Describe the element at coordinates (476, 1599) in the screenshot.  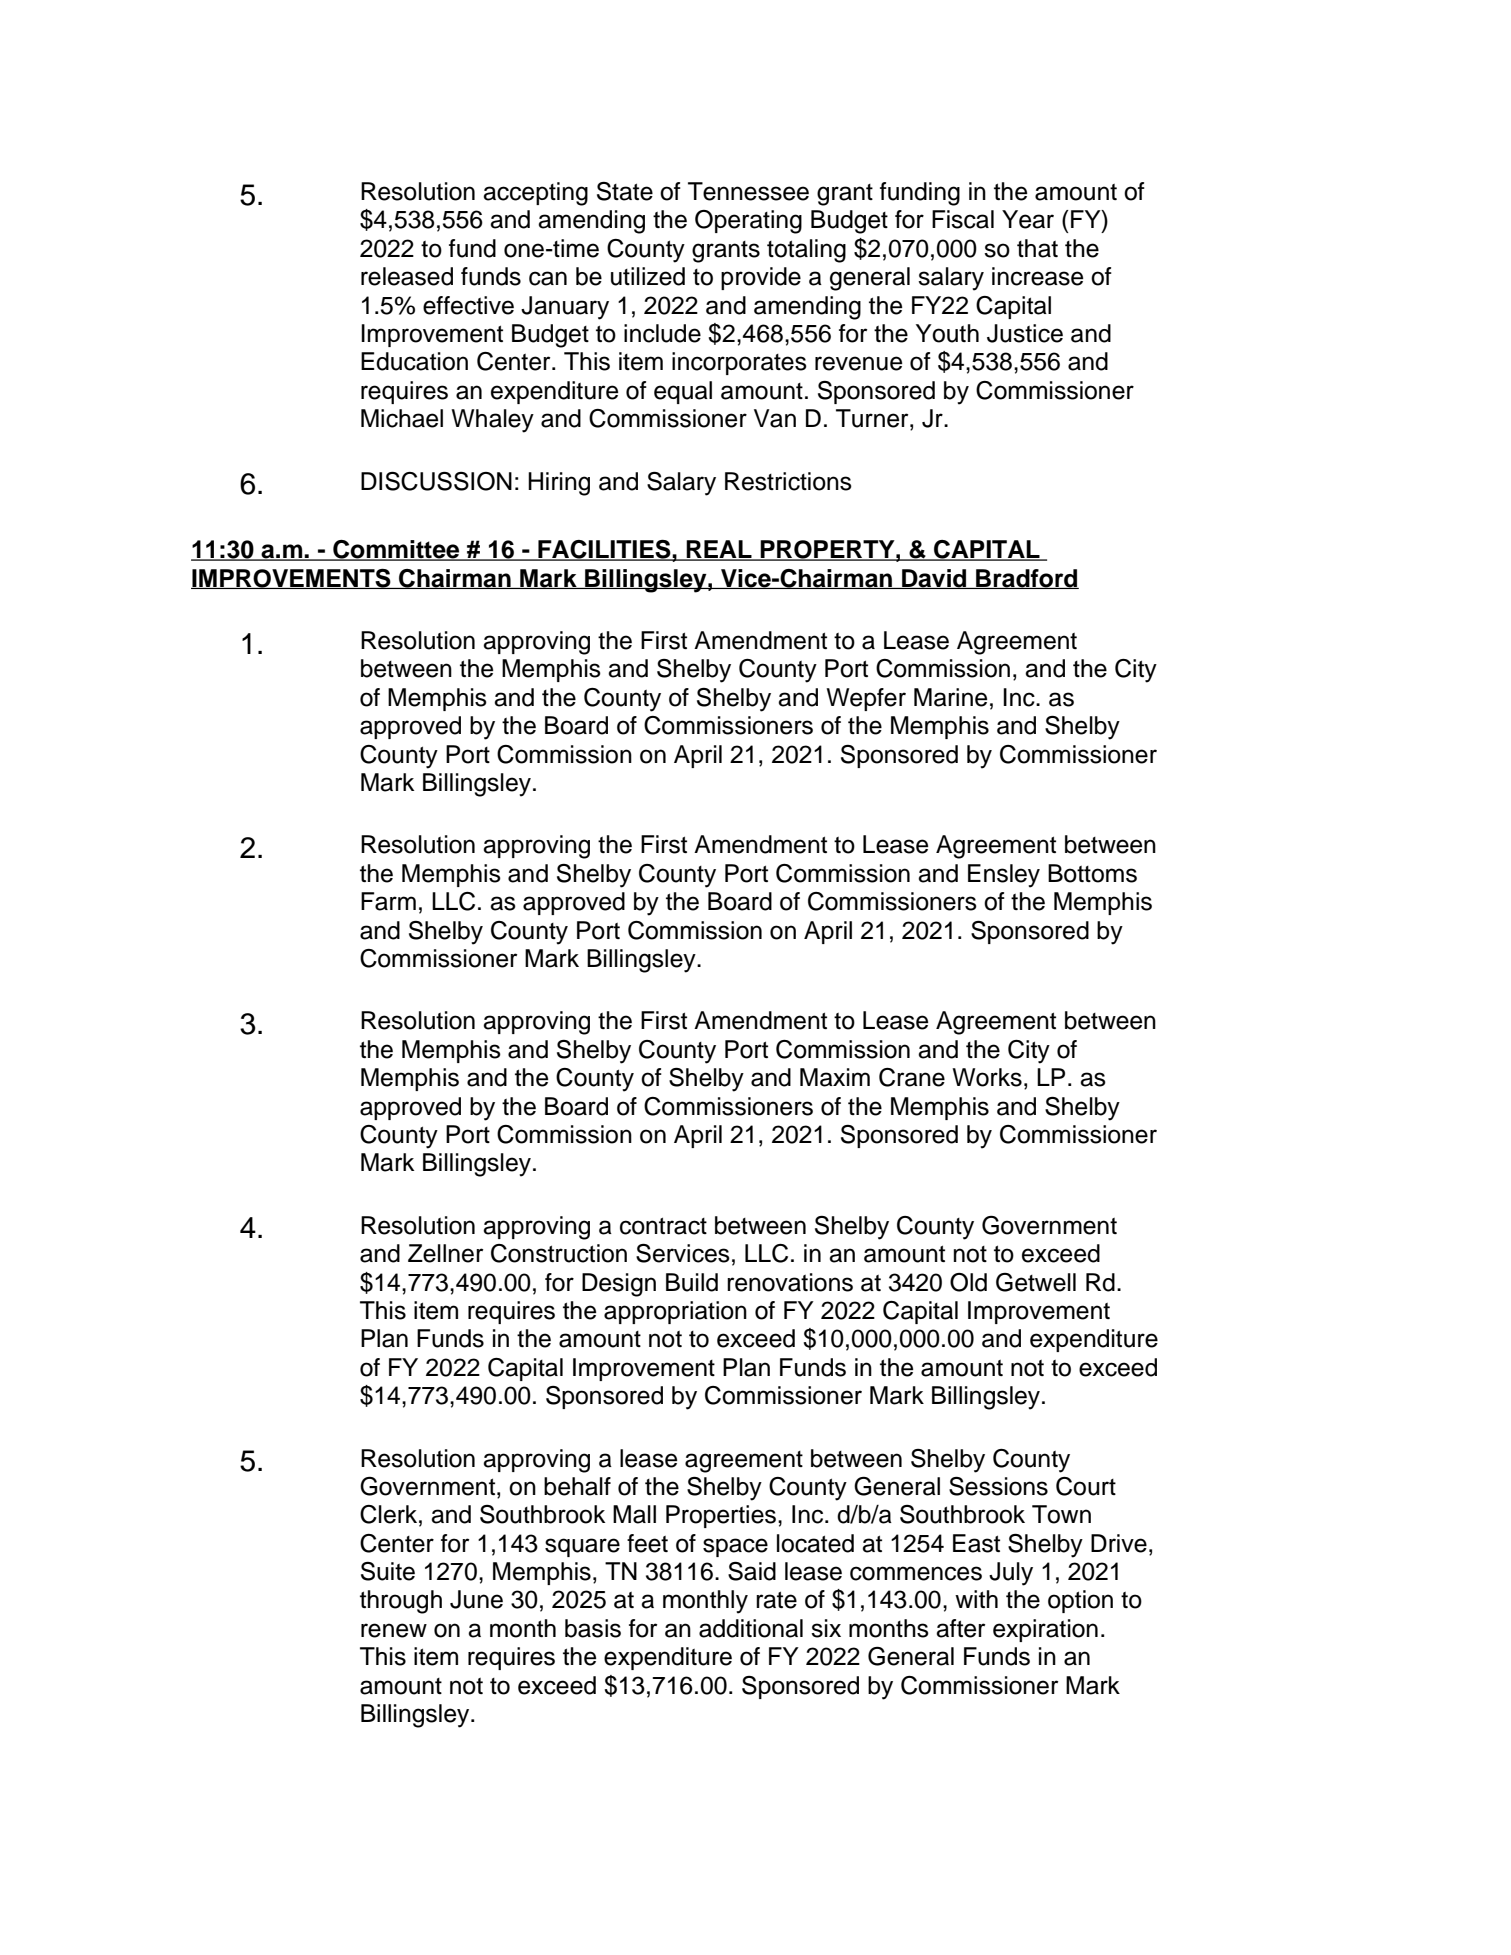
I see `June` at that location.
